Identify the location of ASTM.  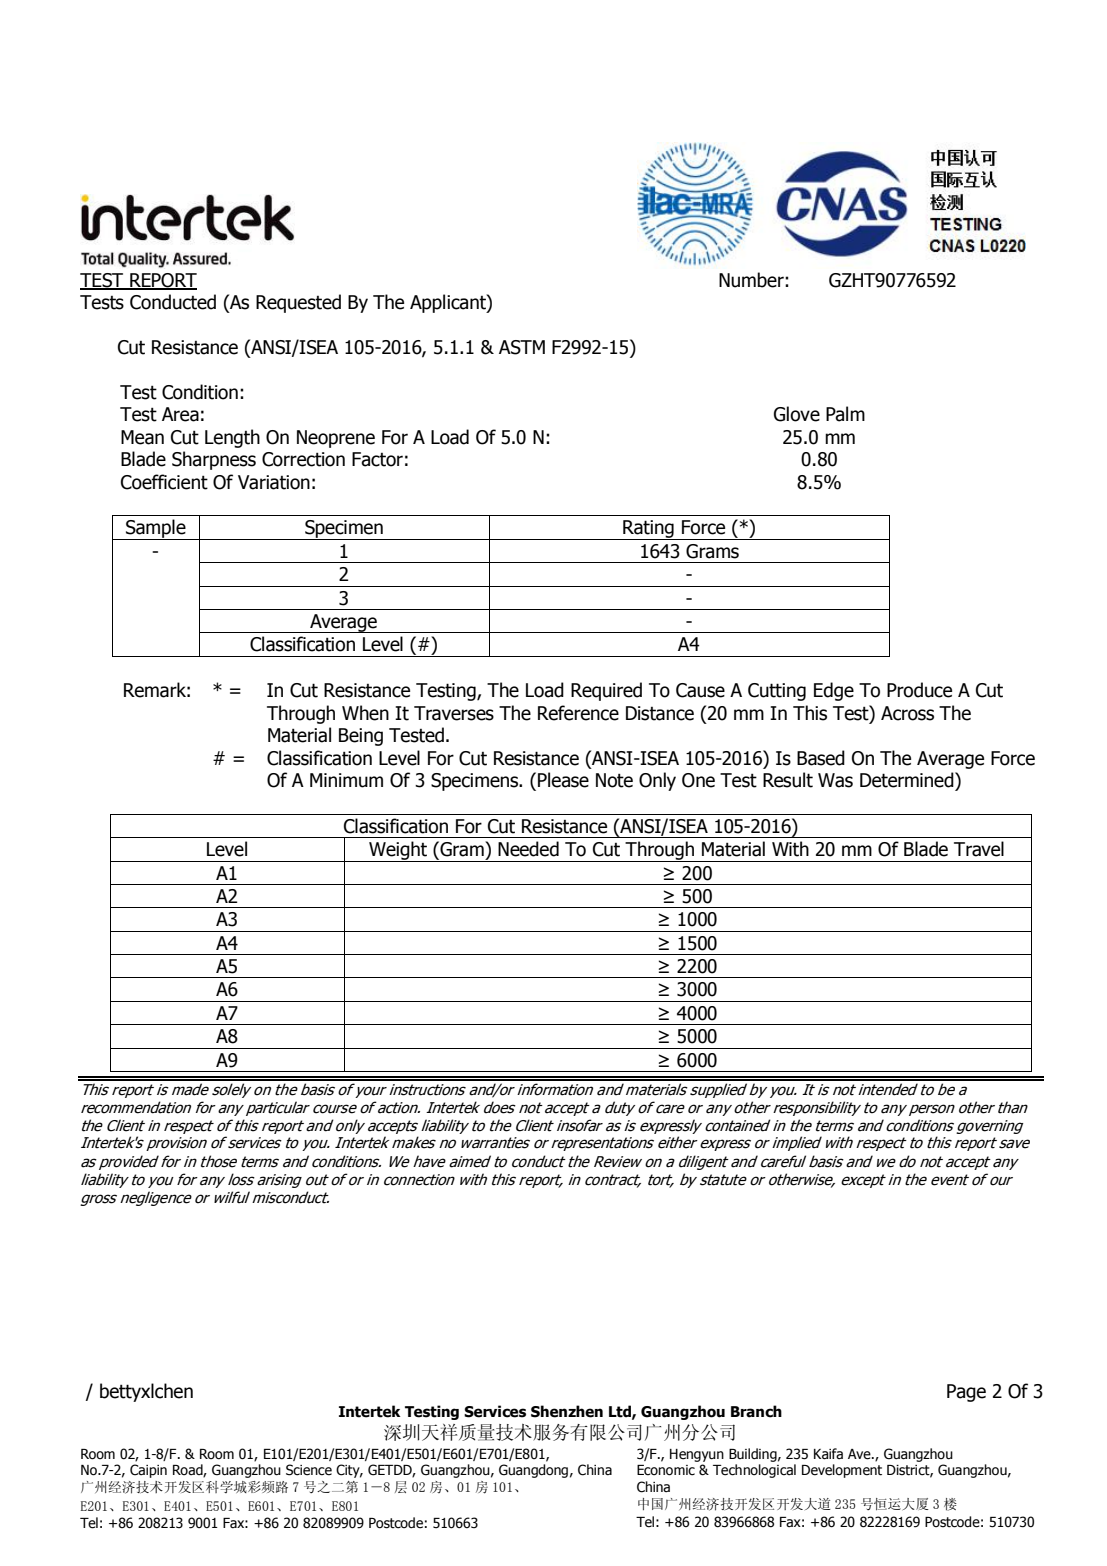
(522, 347).
